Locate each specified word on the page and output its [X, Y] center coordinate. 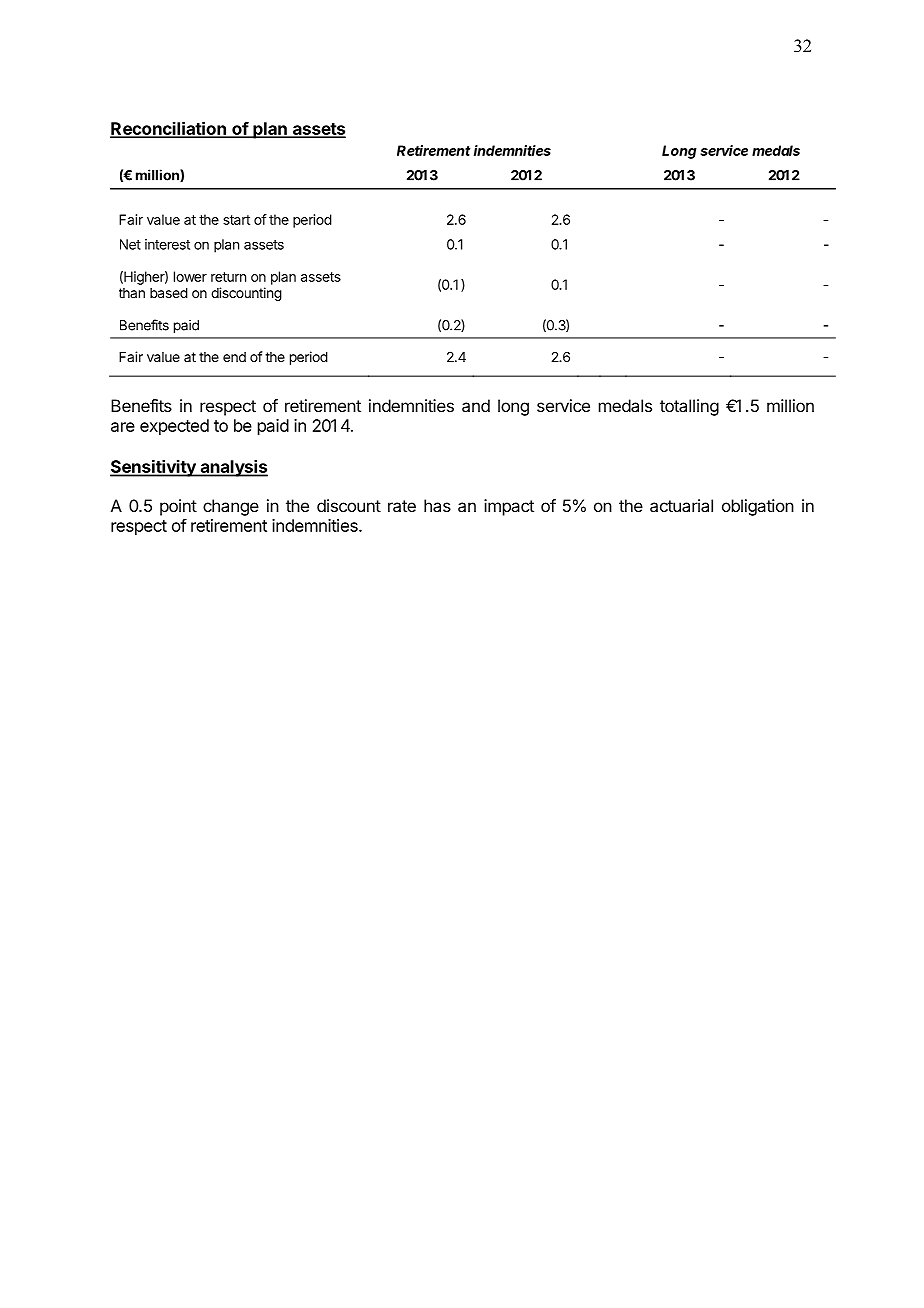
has [437, 505]
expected [174, 427]
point [178, 507]
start [236, 220]
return [228, 277]
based [169, 293]
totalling [689, 407]
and [476, 405]
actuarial [681, 505]
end [234, 357]
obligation [758, 507]
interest [167, 244]
